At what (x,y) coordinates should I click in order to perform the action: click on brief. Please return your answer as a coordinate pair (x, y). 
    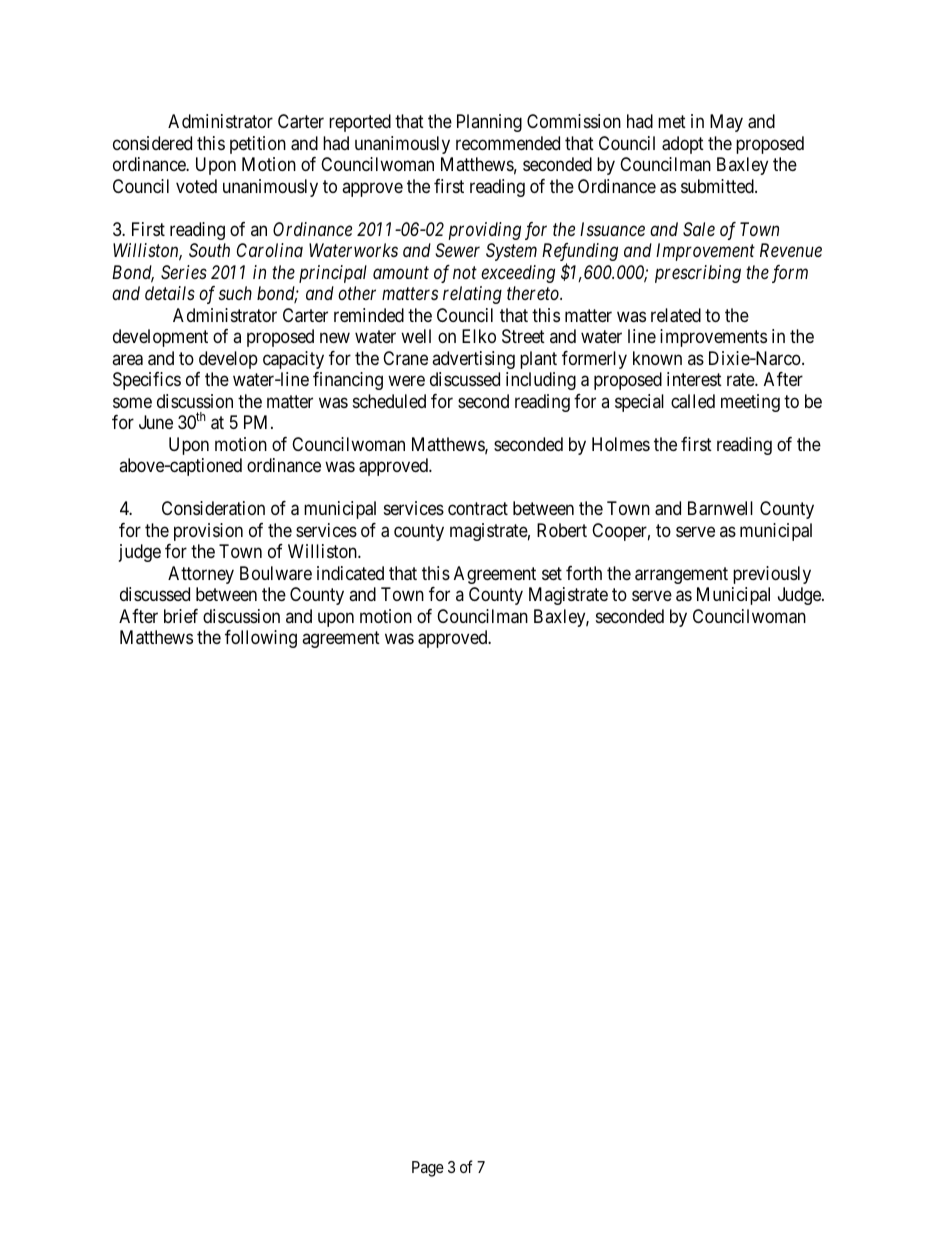
    Looking at the image, I should click on (181, 616).
